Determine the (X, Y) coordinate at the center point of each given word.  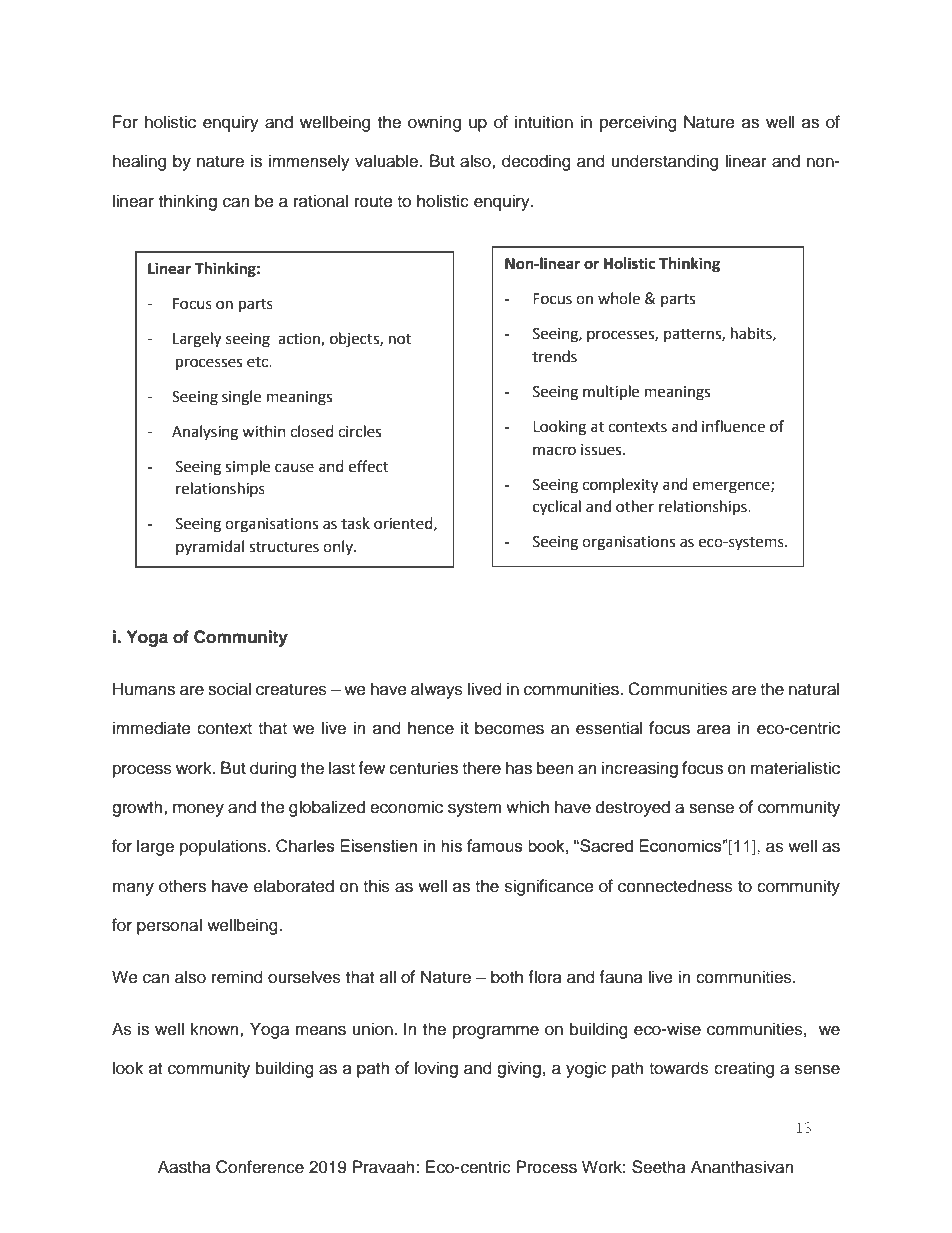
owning (434, 123)
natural (814, 689)
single (241, 398)
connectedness (675, 886)
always (437, 690)
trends (554, 356)
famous (495, 845)
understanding (664, 162)
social (229, 689)
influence (733, 426)
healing (139, 162)
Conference (260, 1167)
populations (224, 847)
